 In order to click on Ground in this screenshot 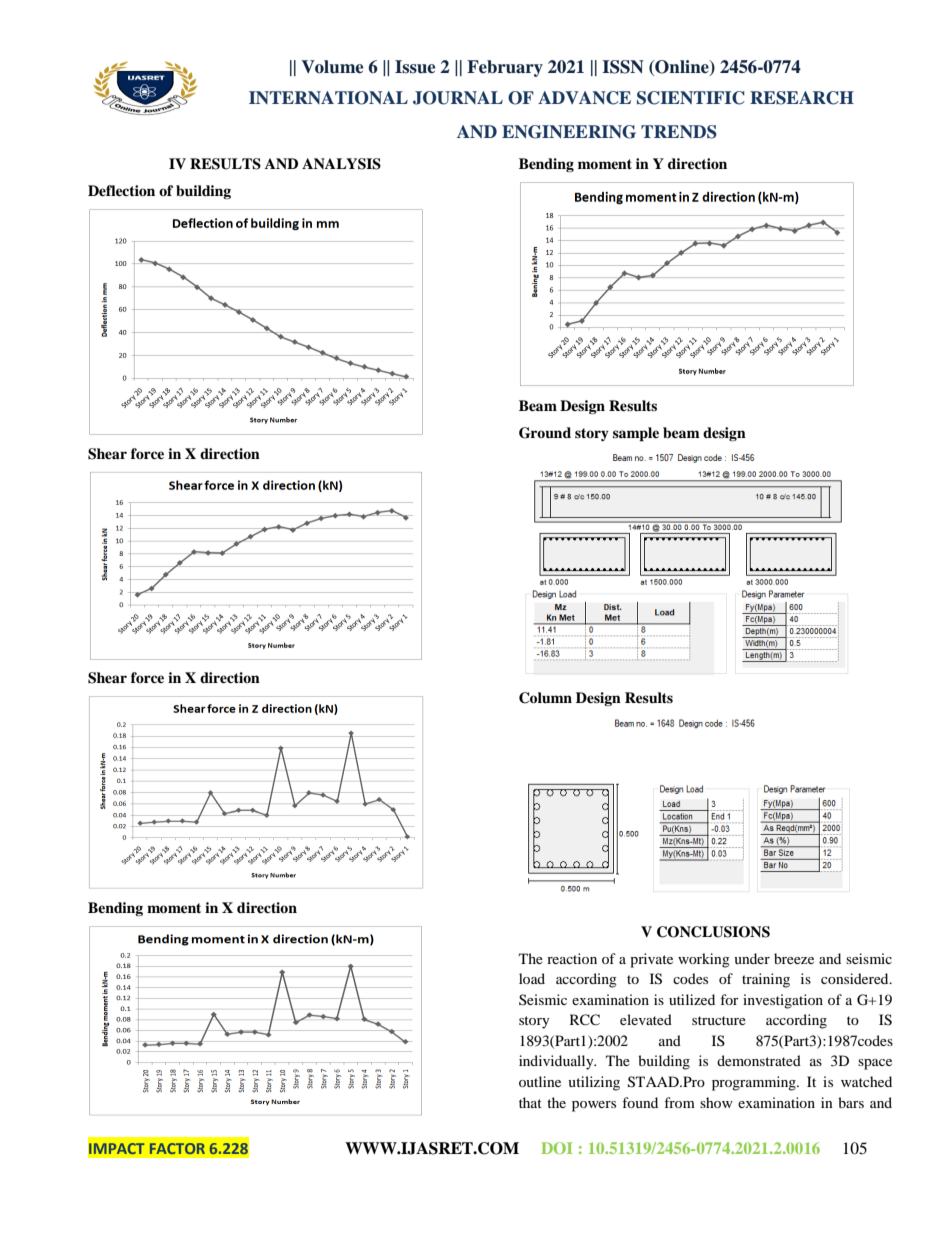, I will do `click(545, 433)`.
